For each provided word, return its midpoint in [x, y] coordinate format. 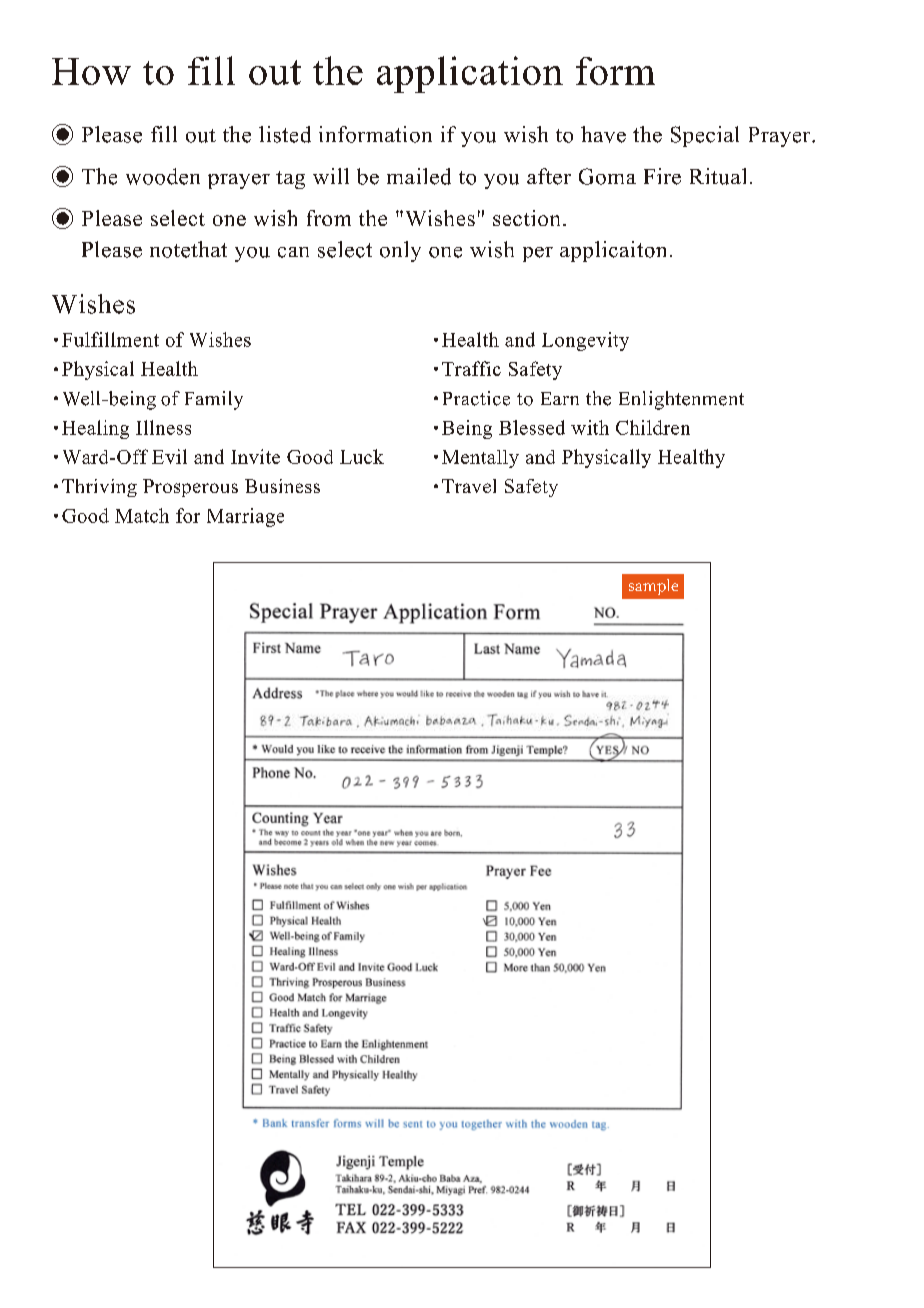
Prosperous [190, 488]
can [293, 252]
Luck [362, 456]
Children [653, 427]
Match [142, 515]
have [603, 134]
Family [214, 400]
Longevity [585, 341]
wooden [163, 176]
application [470, 74]
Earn [560, 398]
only [400, 251]
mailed [419, 176]
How [91, 71]
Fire [662, 176]
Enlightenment [681, 400]
